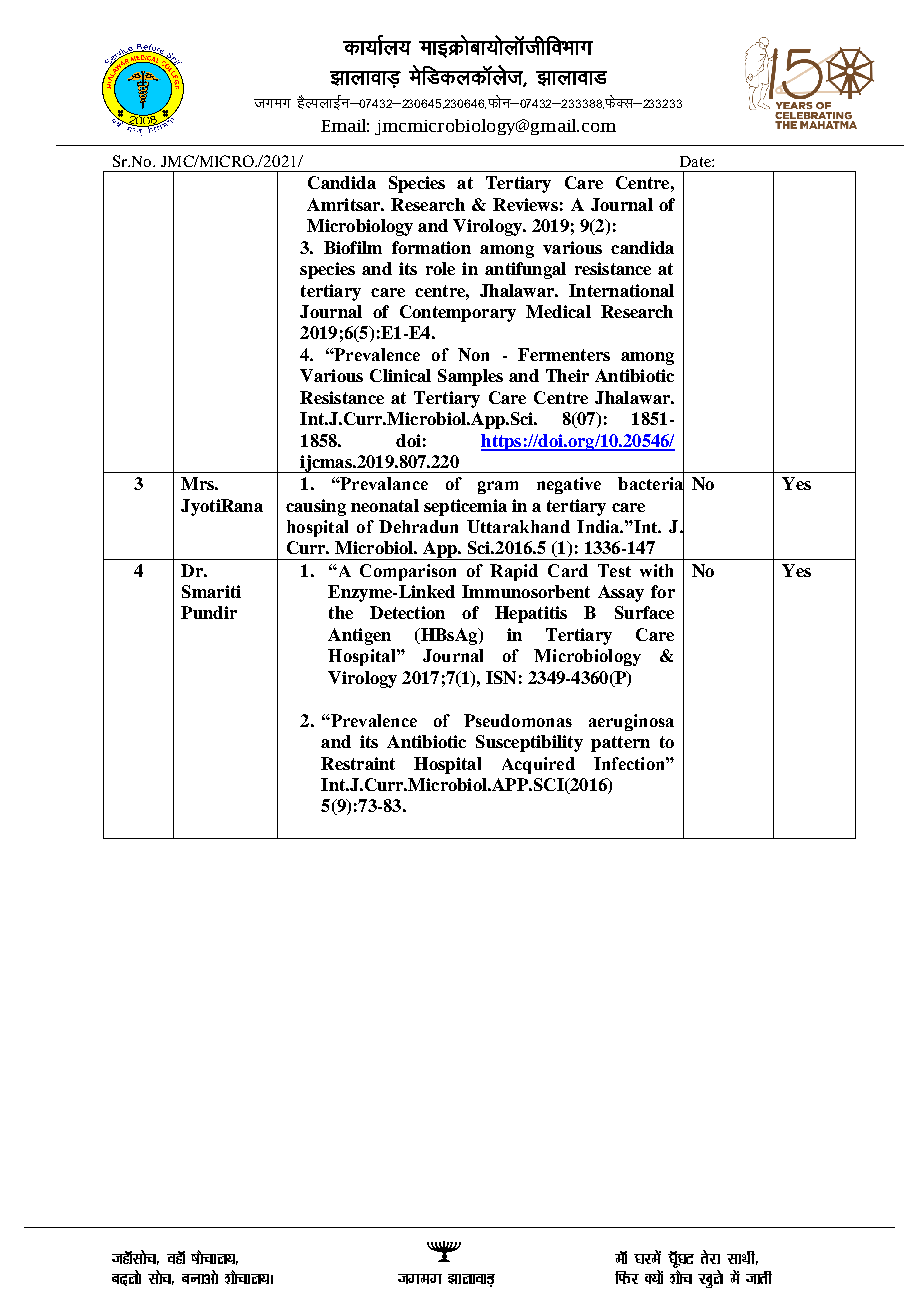 The width and height of the document is (924, 1307). Describe the element at coordinates (353, 247) in the document. I see `Biofilm` at that location.
